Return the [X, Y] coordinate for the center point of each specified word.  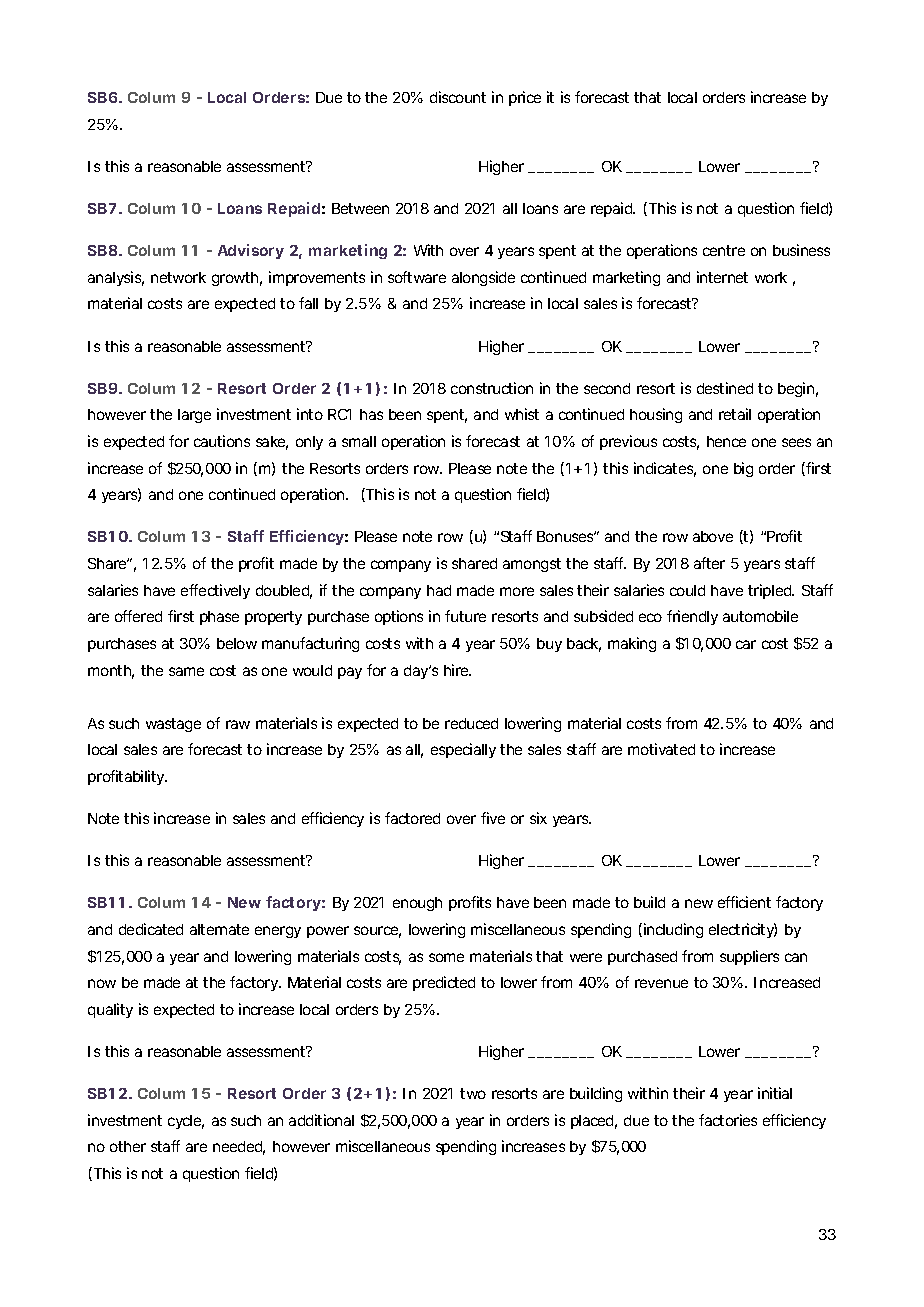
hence [726, 441]
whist [522, 414]
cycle [184, 1122]
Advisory [251, 251]
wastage [173, 725]
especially [463, 750]
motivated [661, 749]
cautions [222, 441]
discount [458, 97]
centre [724, 250]
